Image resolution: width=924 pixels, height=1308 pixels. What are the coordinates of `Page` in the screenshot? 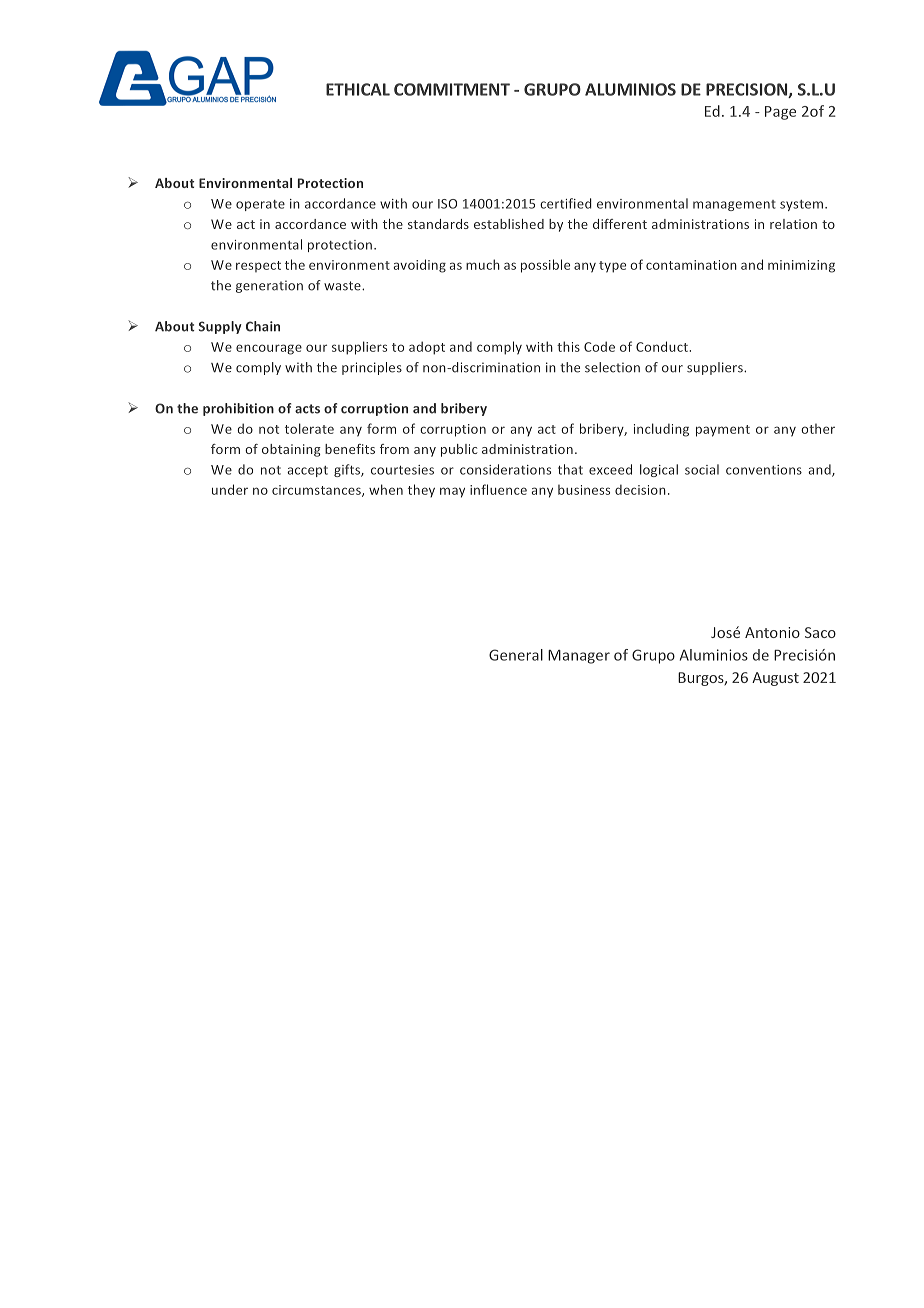 It's located at (780, 113).
